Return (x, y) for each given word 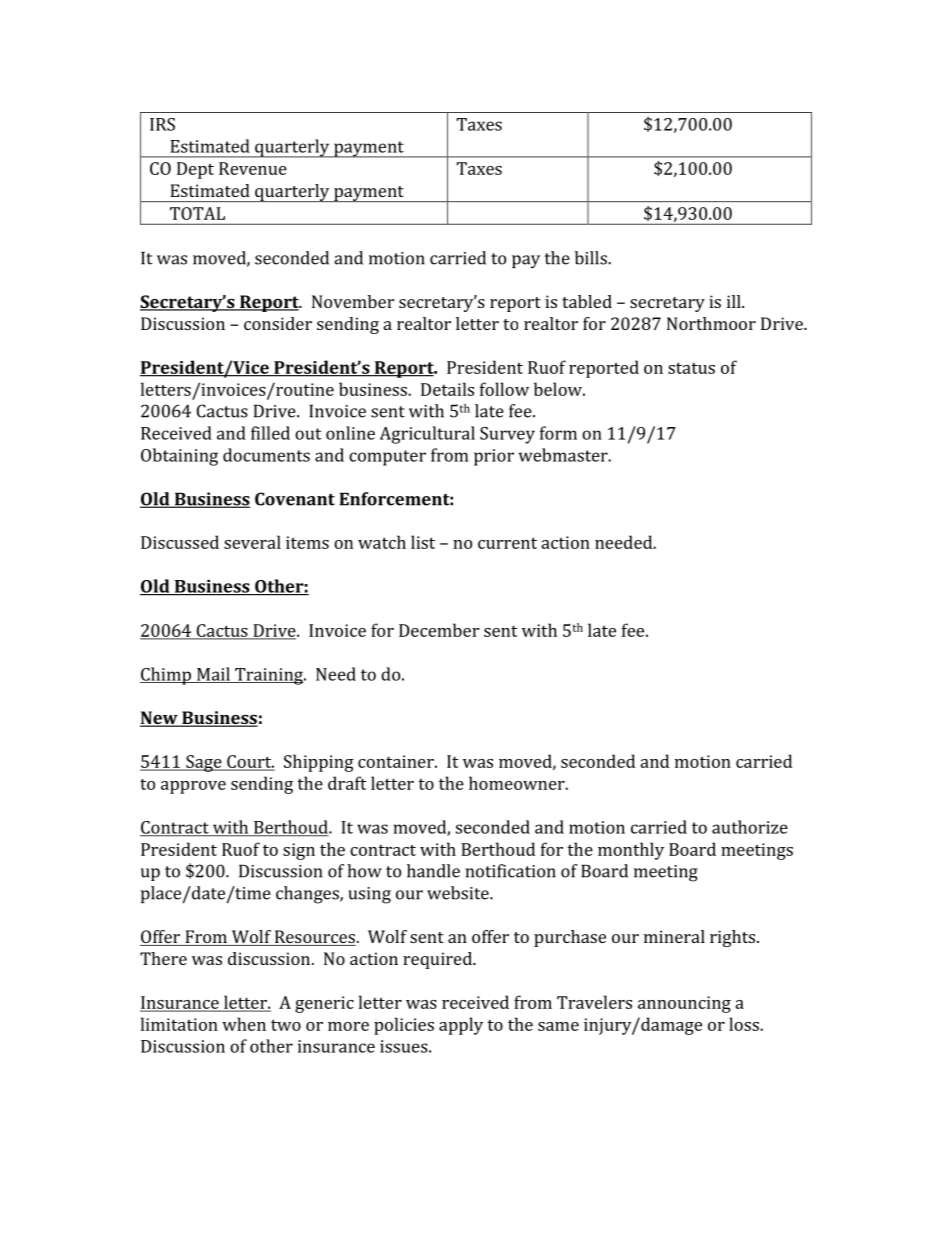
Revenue (253, 168)
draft (347, 783)
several (252, 542)
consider (278, 323)
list (423, 542)
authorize (750, 827)
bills (592, 258)
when (244, 1024)
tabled (587, 301)
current (507, 543)
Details (447, 389)
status (691, 368)
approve (193, 787)
